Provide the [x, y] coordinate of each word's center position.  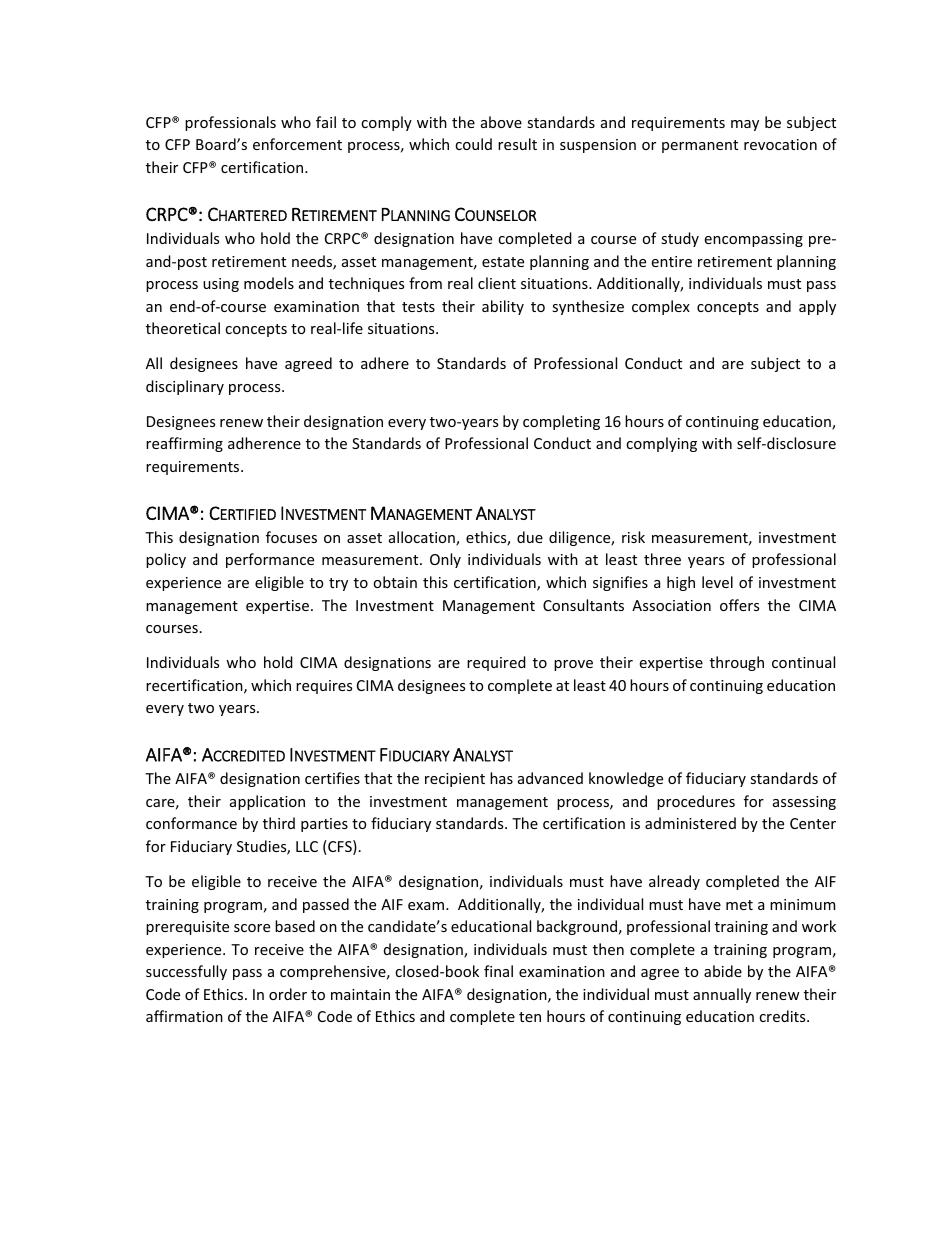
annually [722, 995]
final [498, 971]
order [288, 994]
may [745, 125]
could [473, 144]
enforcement [297, 144]
